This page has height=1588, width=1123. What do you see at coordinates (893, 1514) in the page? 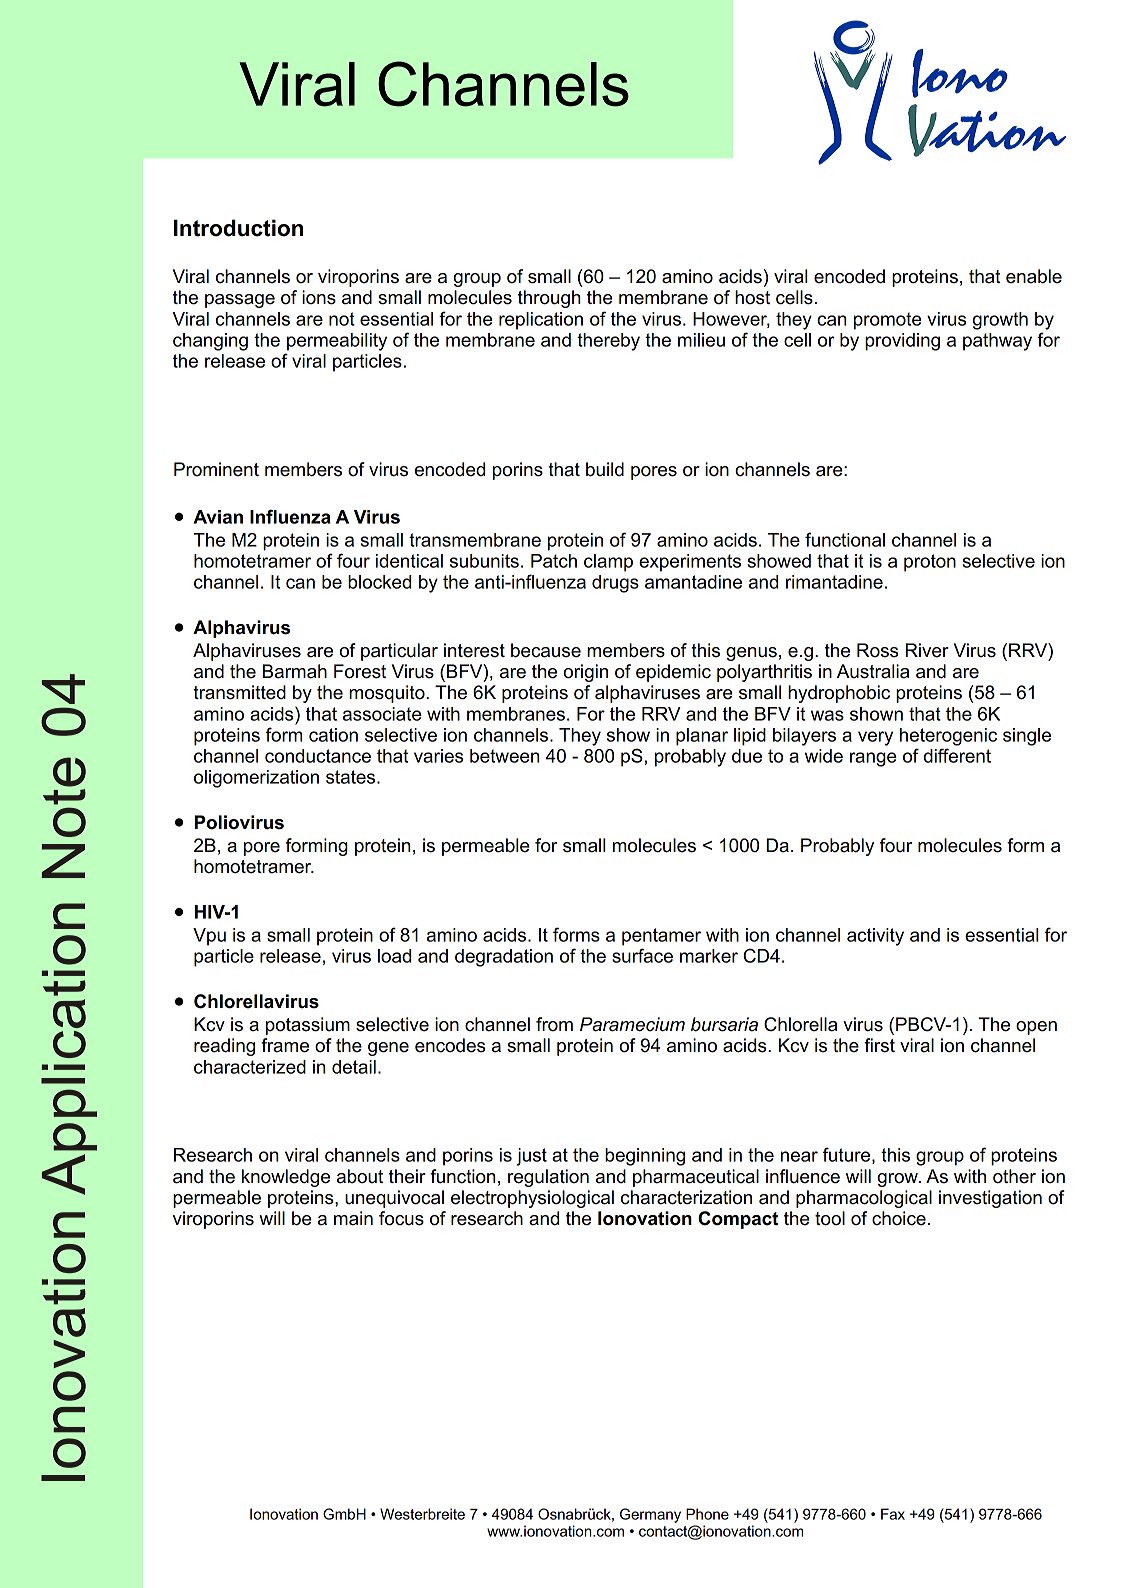
I see `Fax` at bounding box center [893, 1514].
